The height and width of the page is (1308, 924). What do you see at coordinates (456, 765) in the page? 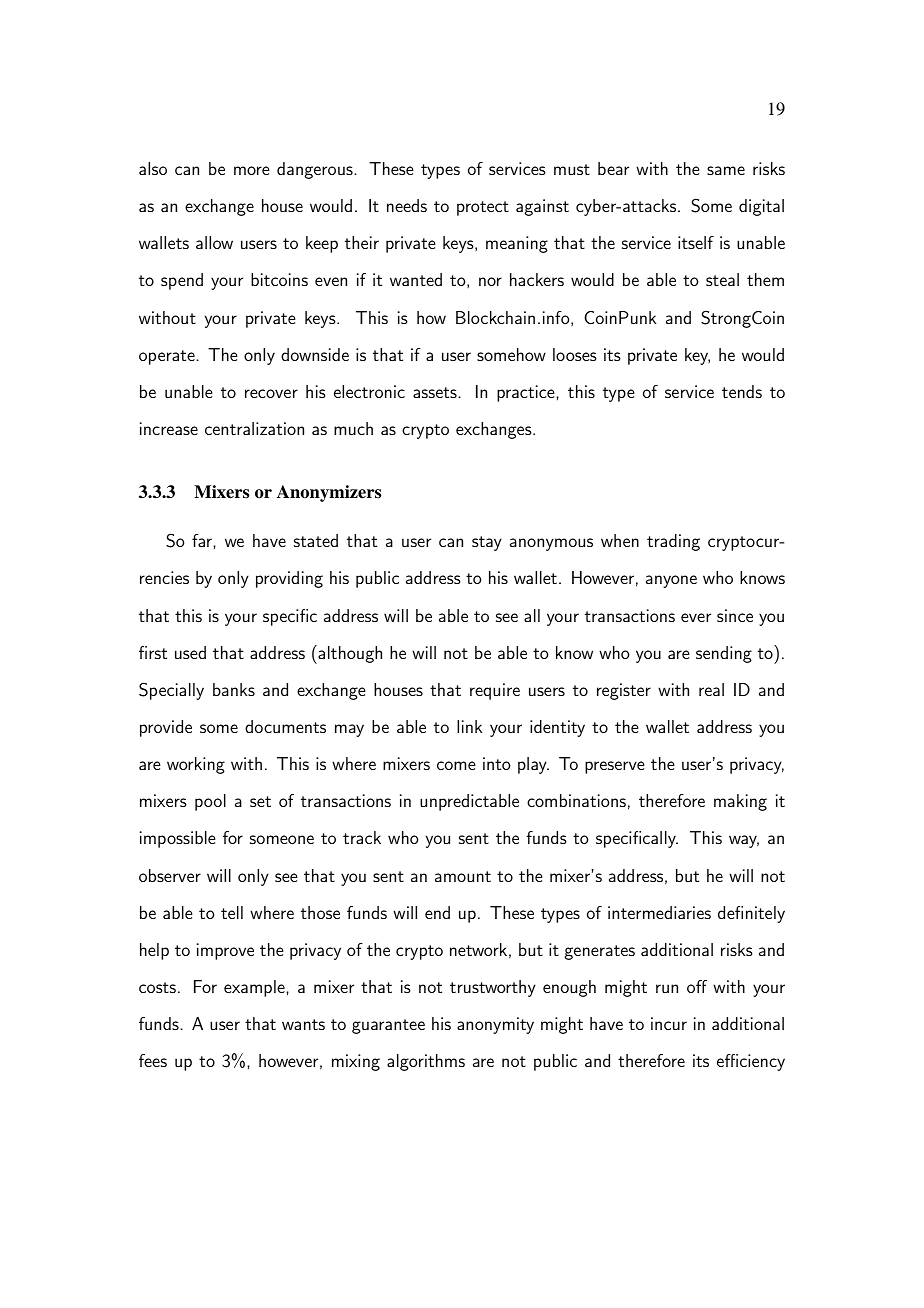
I see `come` at bounding box center [456, 765].
